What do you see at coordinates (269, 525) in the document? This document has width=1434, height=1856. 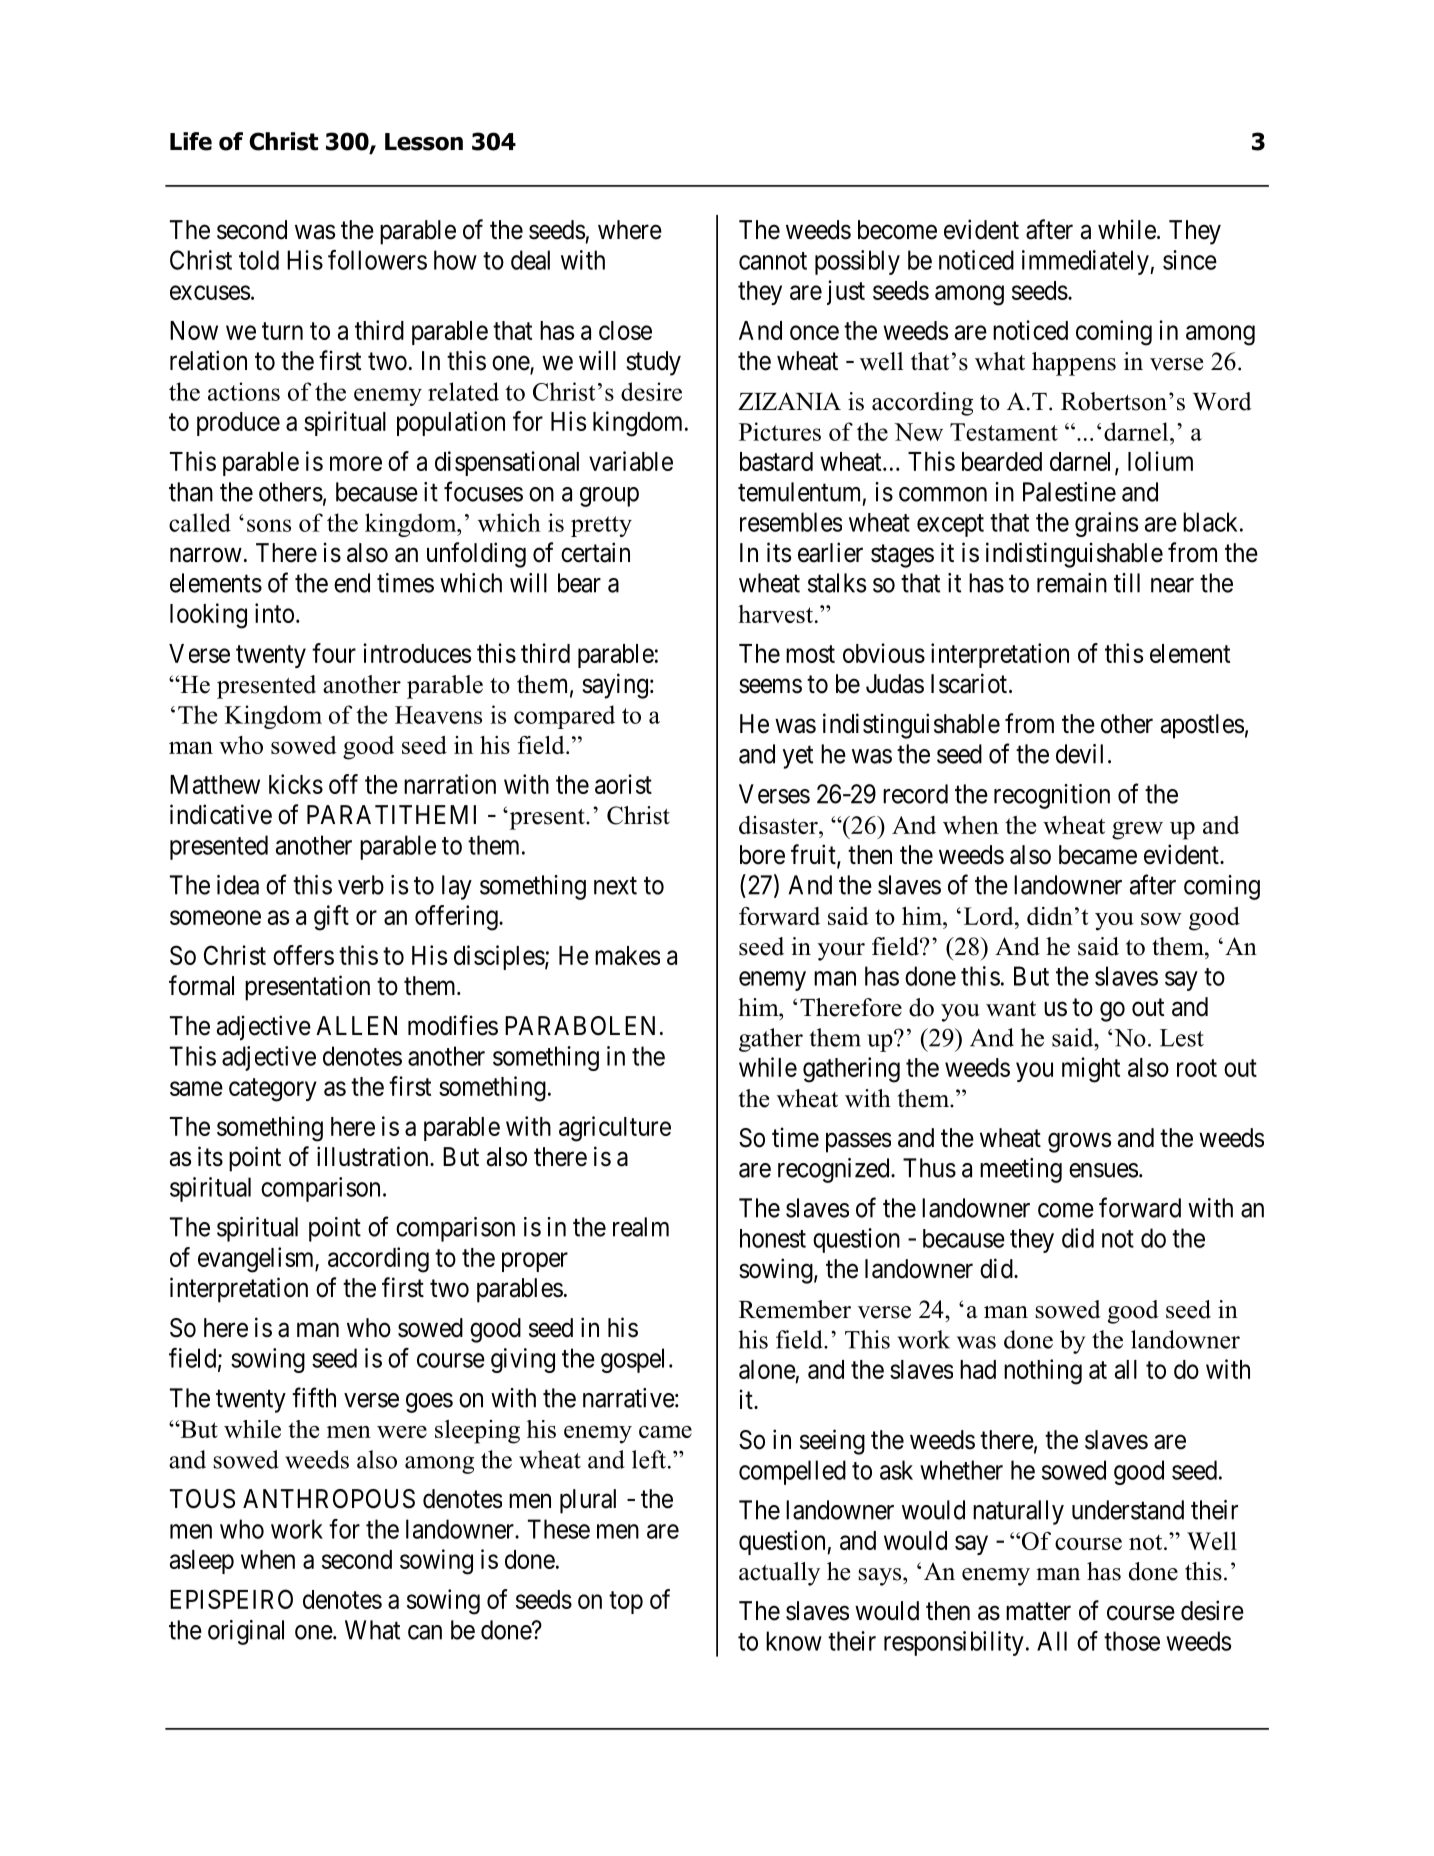 I see `sons` at bounding box center [269, 525].
